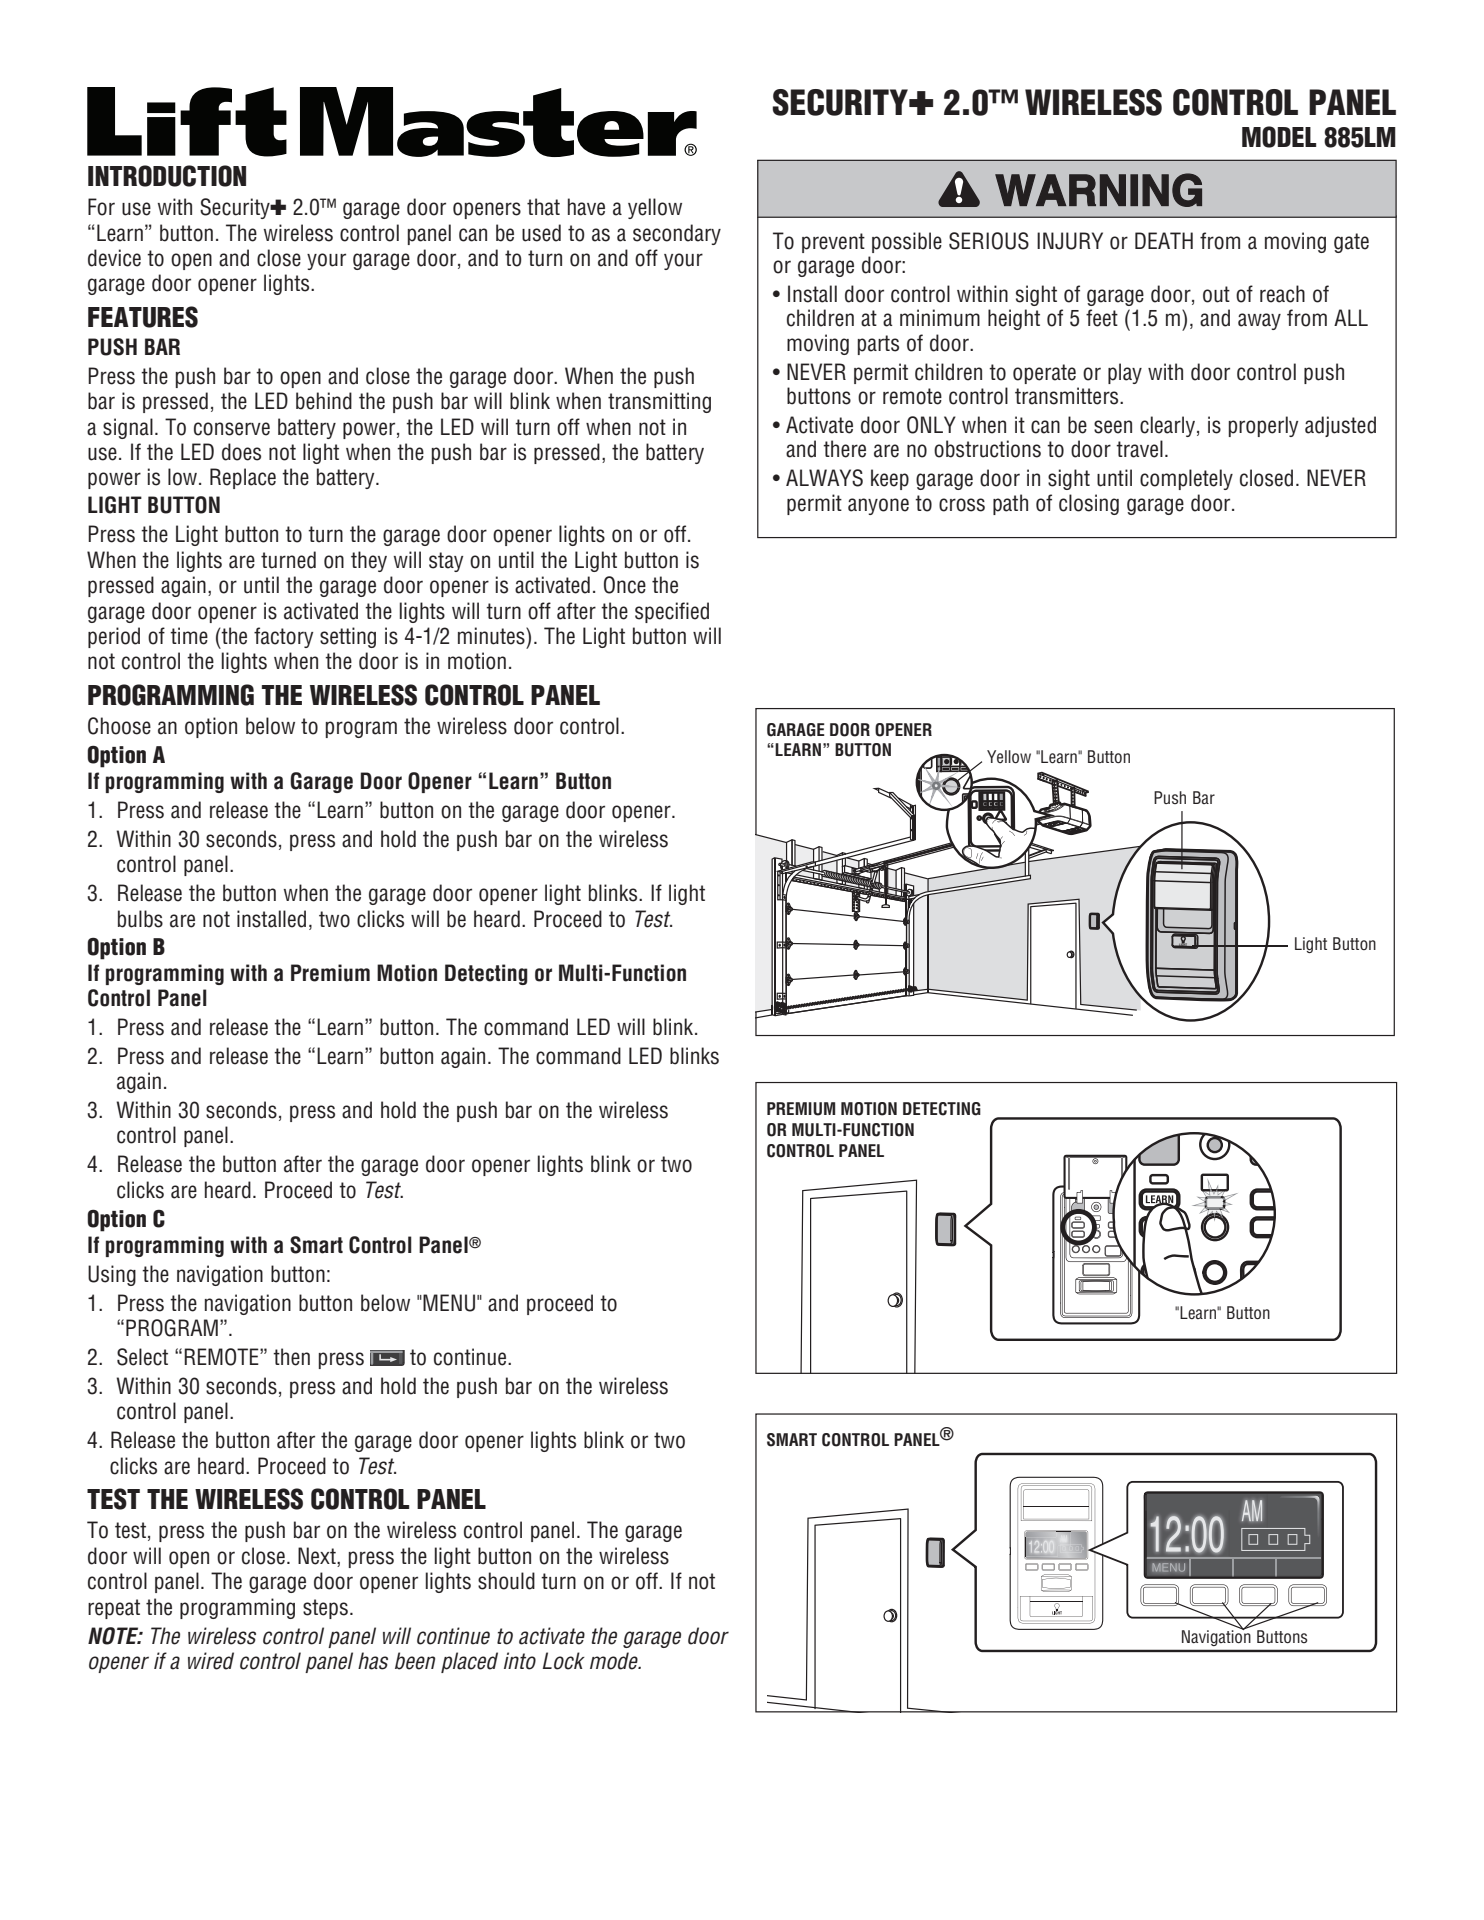 The height and width of the image is (1920, 1484). Describe the element at coordinates (1089, 504) in the image. I see `closing` at that location.
